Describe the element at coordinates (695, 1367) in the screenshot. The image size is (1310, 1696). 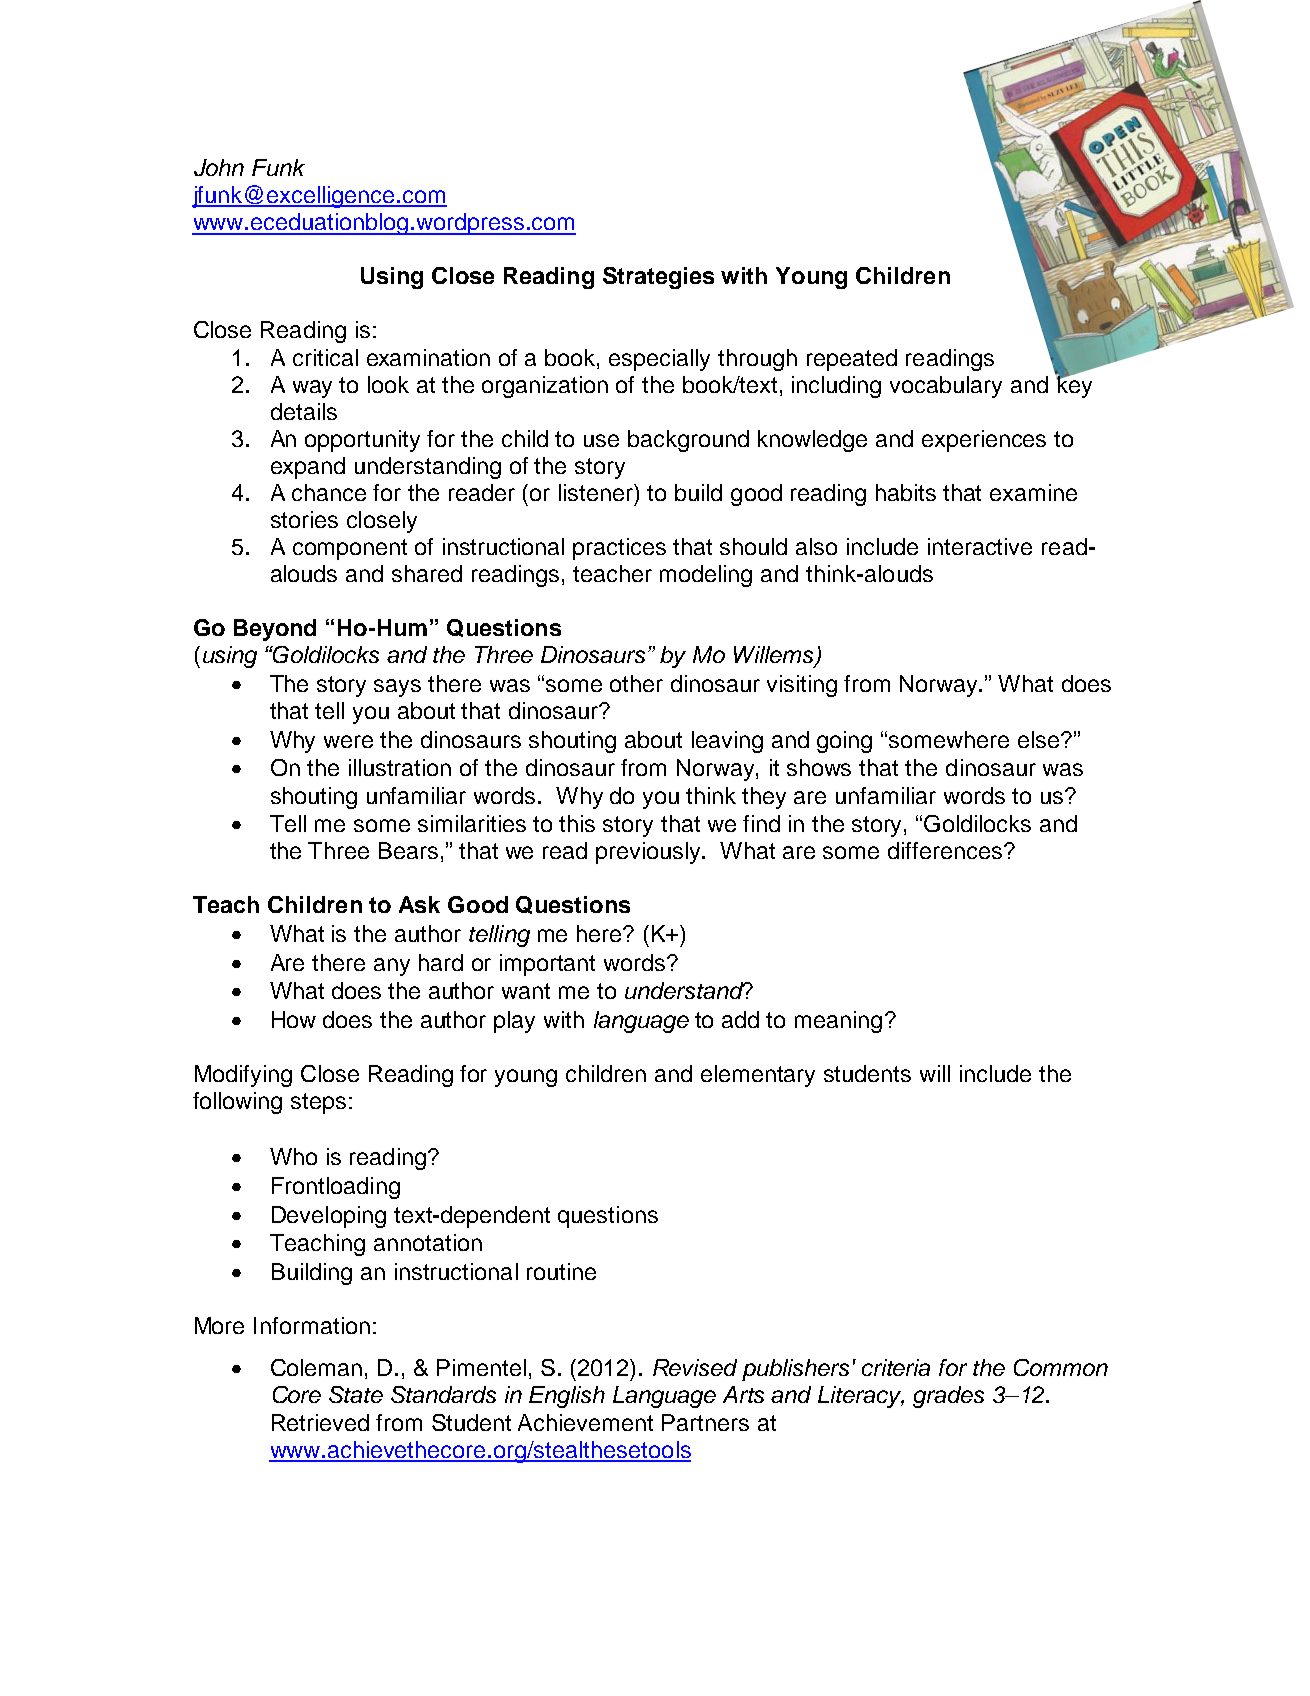
I see `Revised` at that location.
